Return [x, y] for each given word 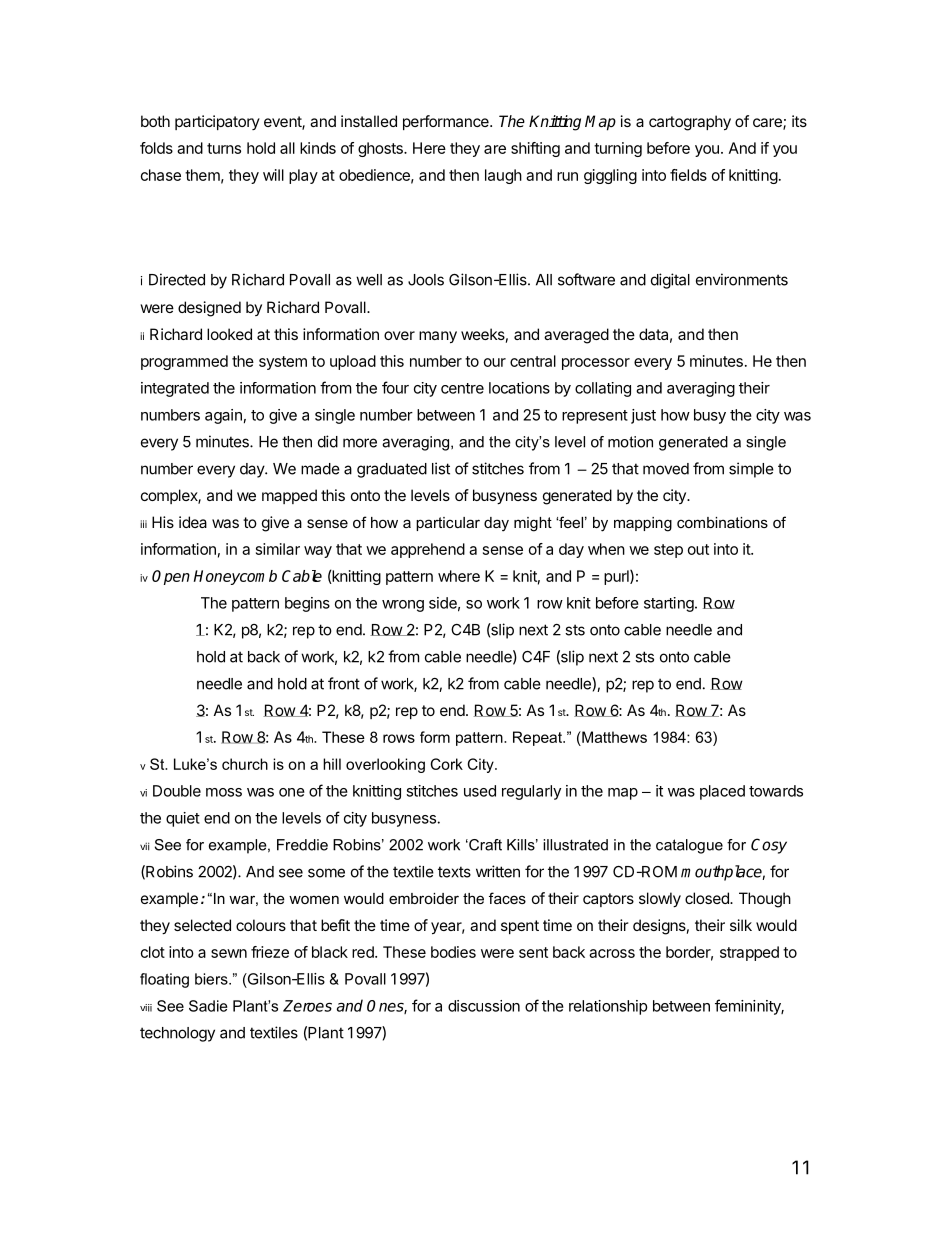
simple [751, 470]
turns [224, 148]
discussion [484, 1006]
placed [722, 792]
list [441, 468]
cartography [690, 123]
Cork [447, 764]
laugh [503, 176]
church [245, 764]
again [223, 416]
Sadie [208, 1006]
